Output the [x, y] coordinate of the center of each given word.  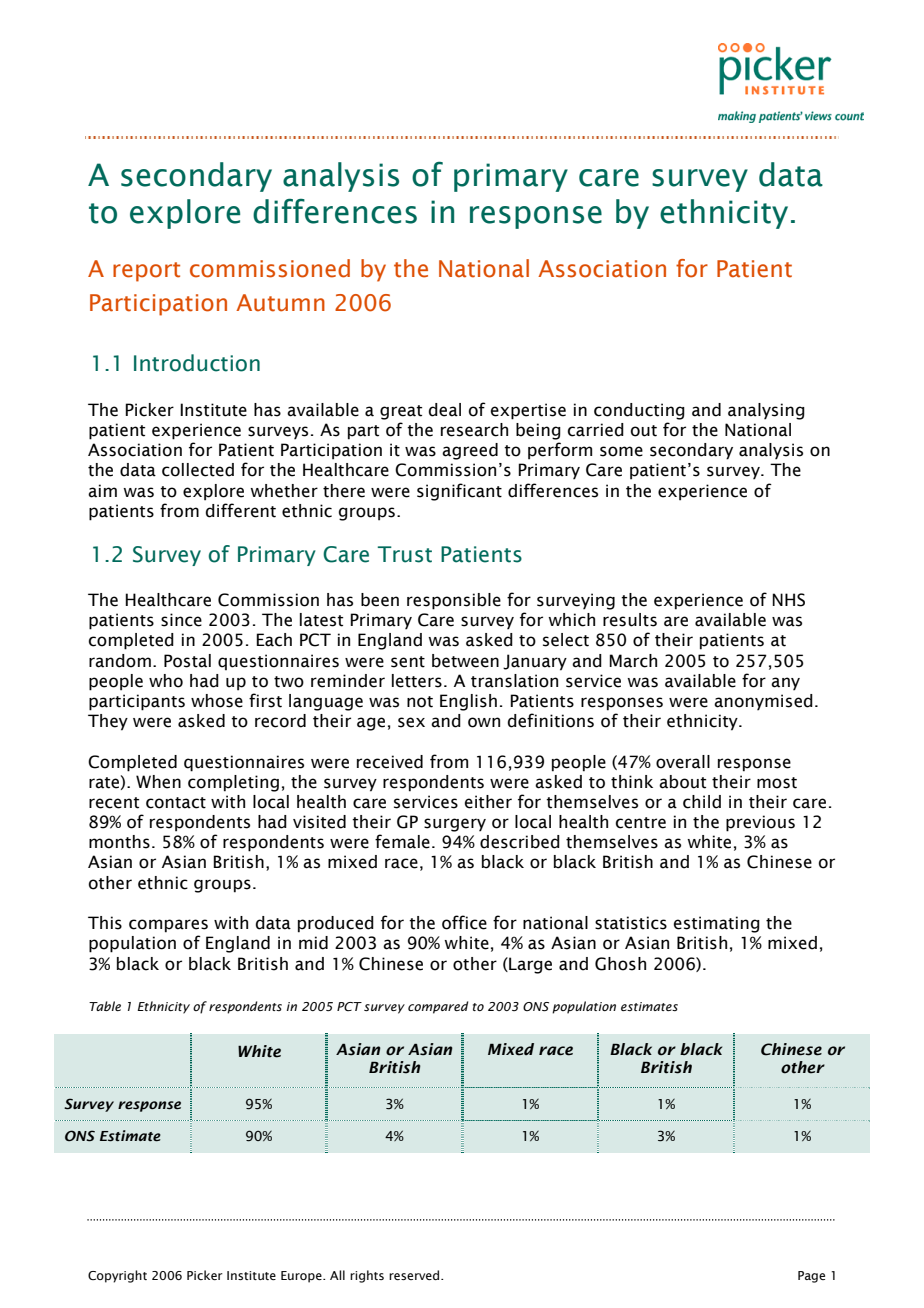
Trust [405, 554]
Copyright [117, 1276]
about [682, 782]
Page [811, 1277]
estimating [717, 924]
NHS [788, 600]
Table [105, 1006]
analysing [766, 411]
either [488, 802]
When [158, 782]
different [241, 510]
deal [445, 410]
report [146, 272]
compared [438, 1007]
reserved [415, 1275]
